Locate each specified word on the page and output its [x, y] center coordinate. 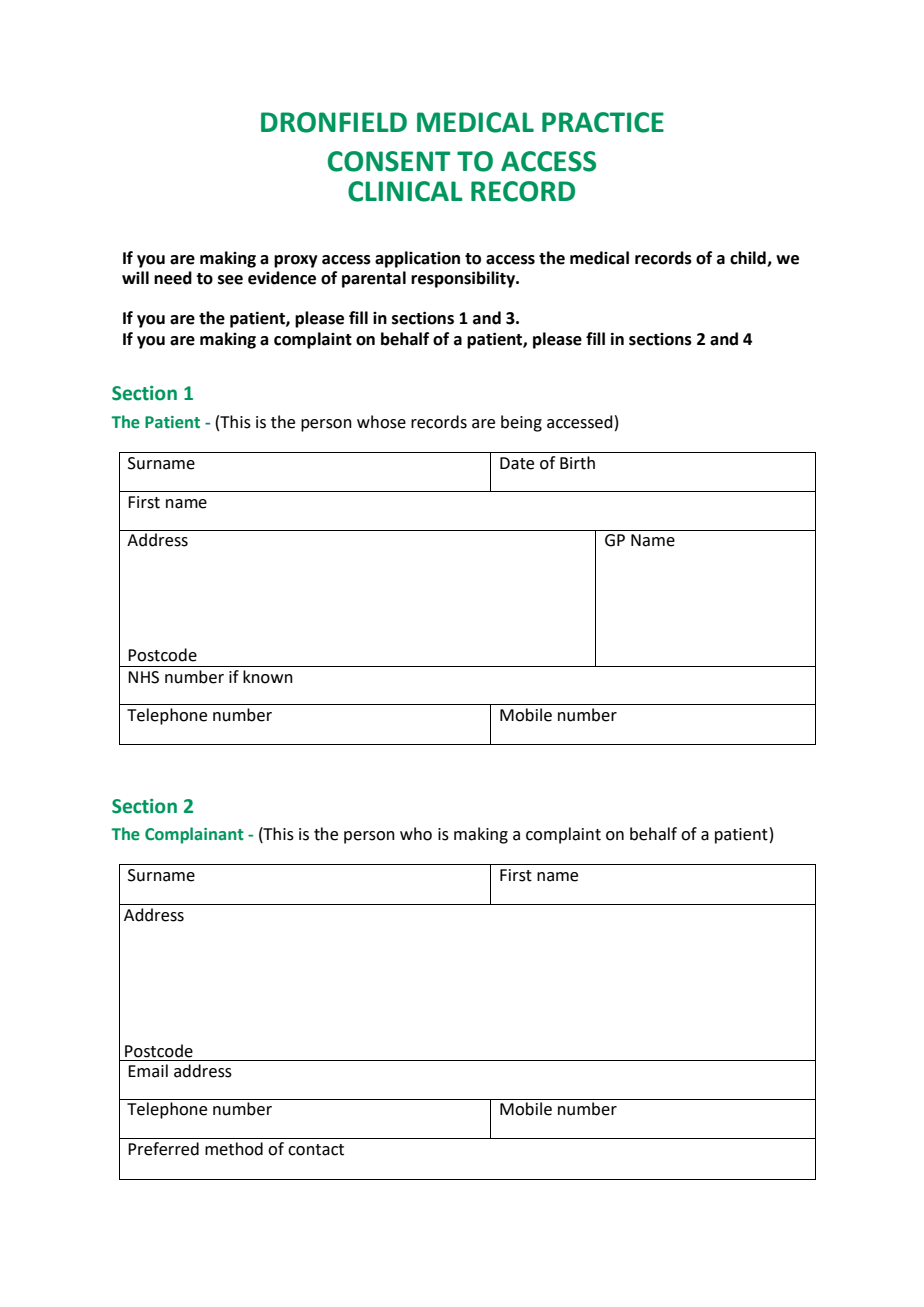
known [268, 677]
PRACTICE [603, 122]
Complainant [194, 835]
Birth [577, 463]
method [234, 1149]
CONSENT [389, 161]
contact [316, 1150]
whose [381, 422]
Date [517, 463]
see [230, 280]
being [521, 423]
